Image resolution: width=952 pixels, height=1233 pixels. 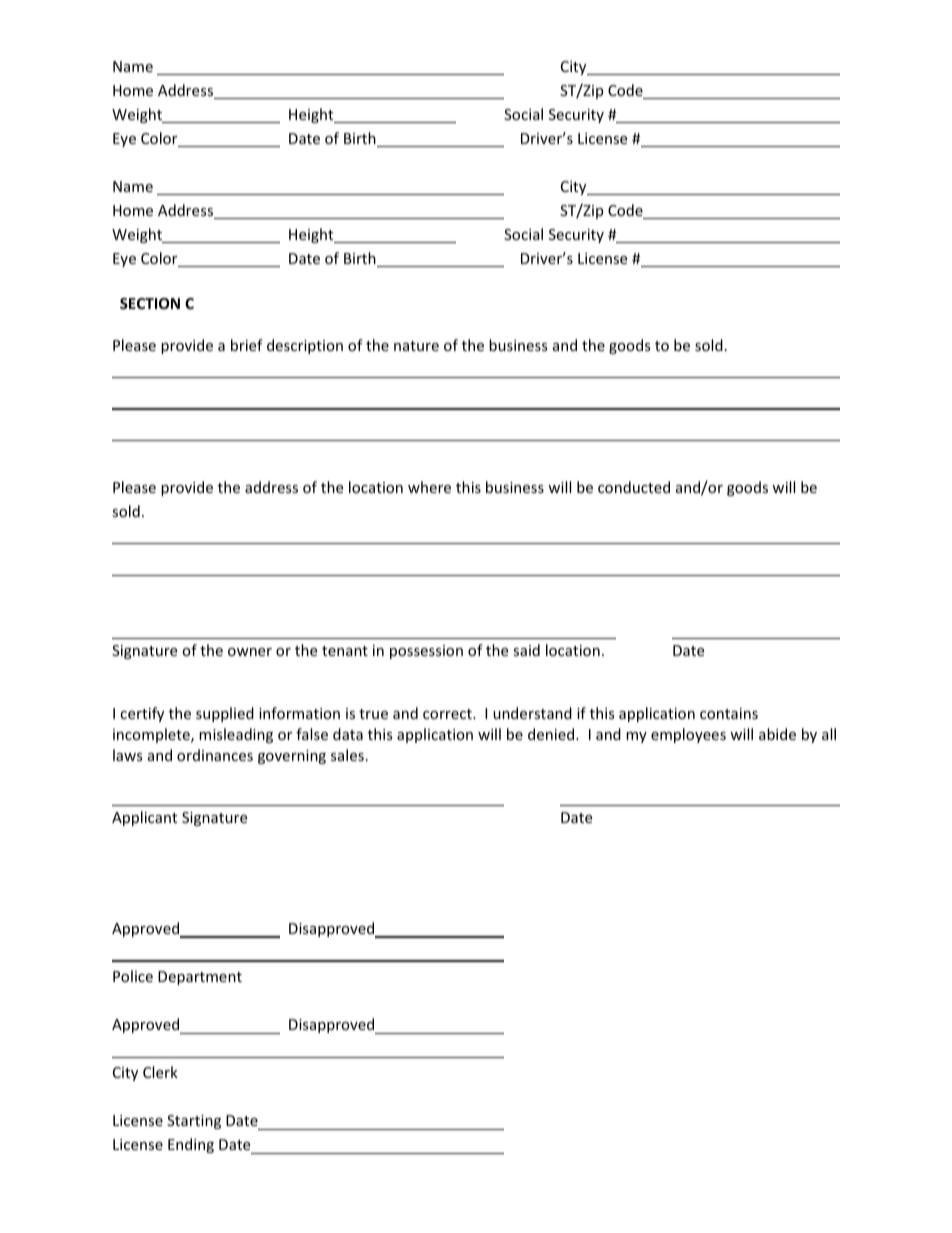 What do you see at coordinates (225, 714) in the document?
I see `supplied` at bounding box center [225, 714].
